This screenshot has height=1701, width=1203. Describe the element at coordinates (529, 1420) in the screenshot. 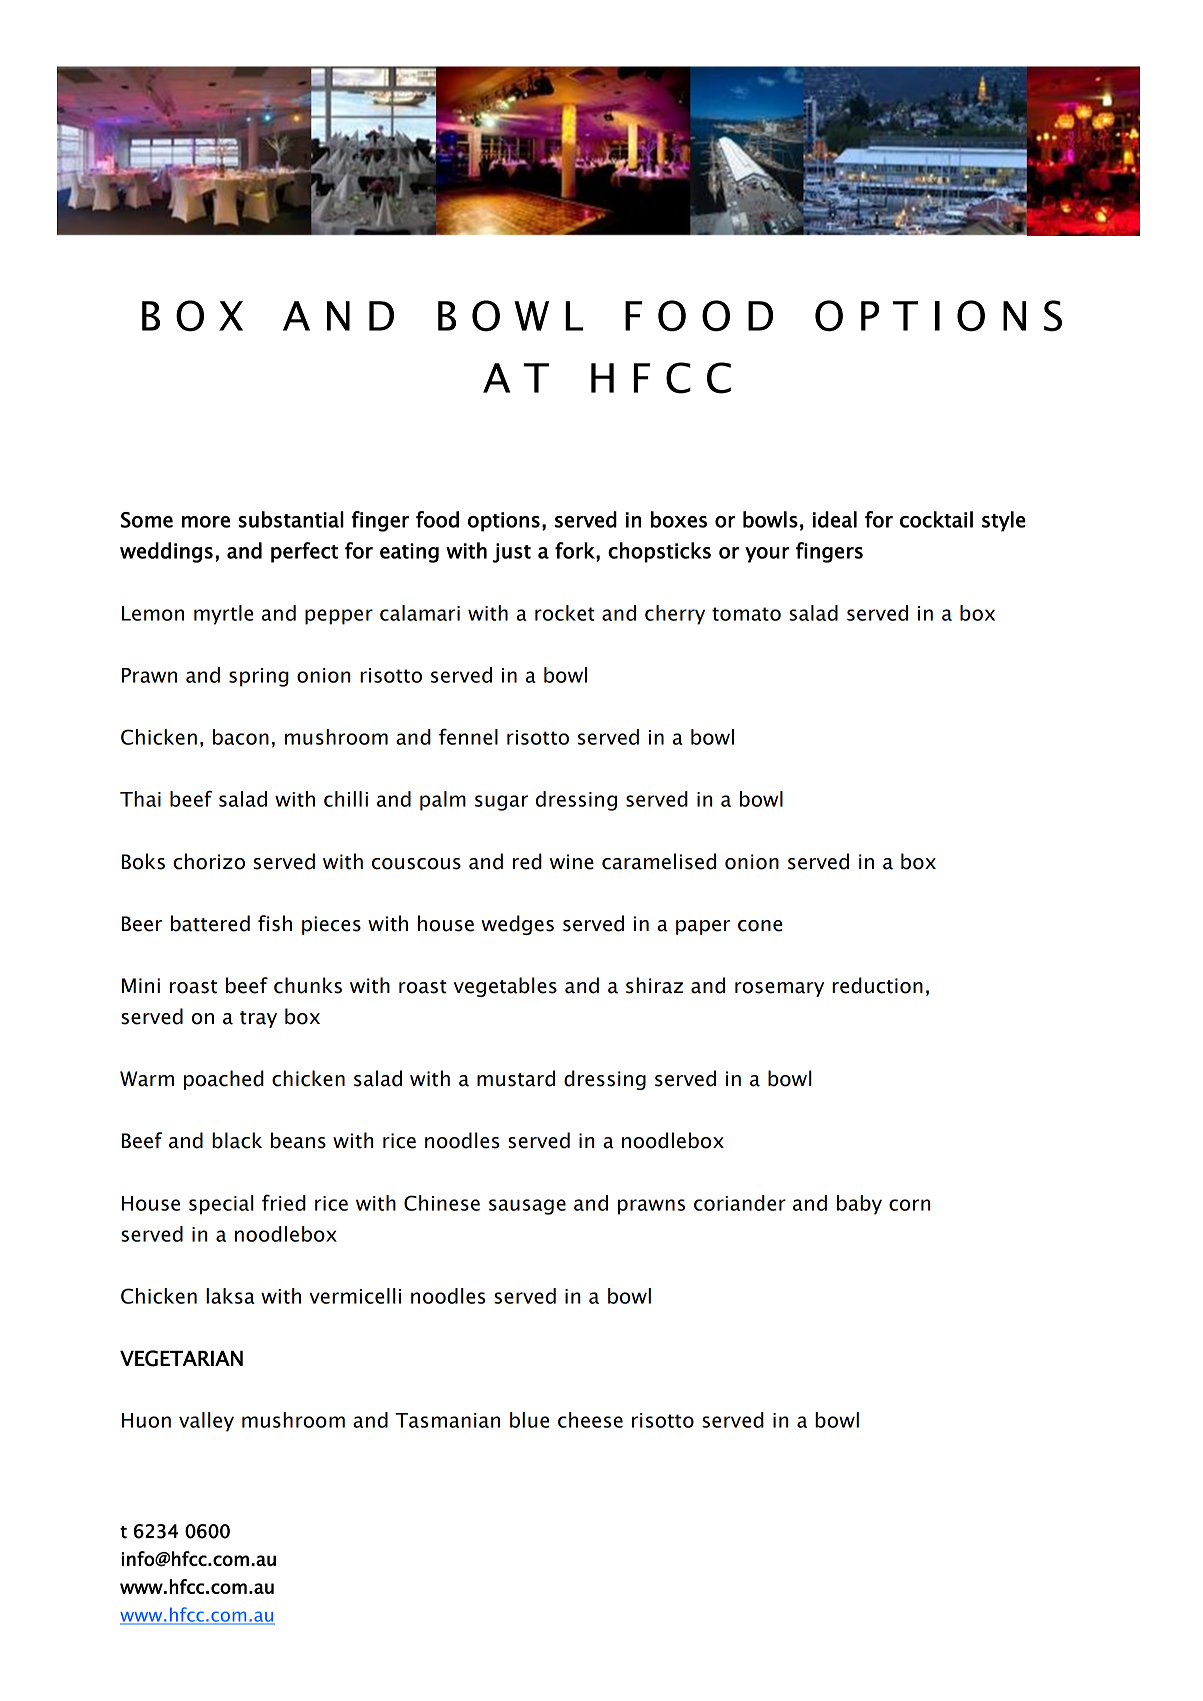

I see `blue` at that location.
